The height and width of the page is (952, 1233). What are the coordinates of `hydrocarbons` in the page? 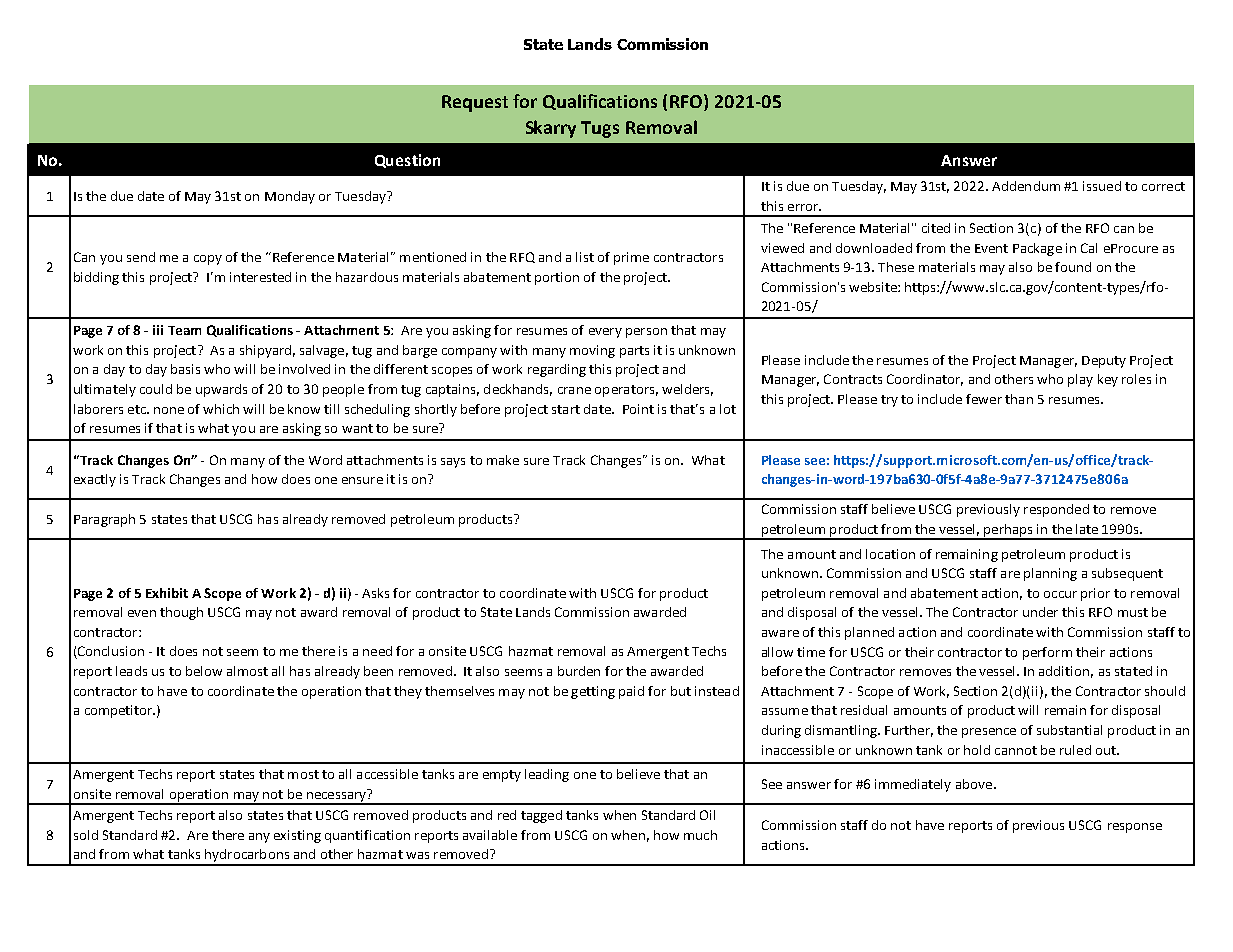 It's located at (247, 857).
